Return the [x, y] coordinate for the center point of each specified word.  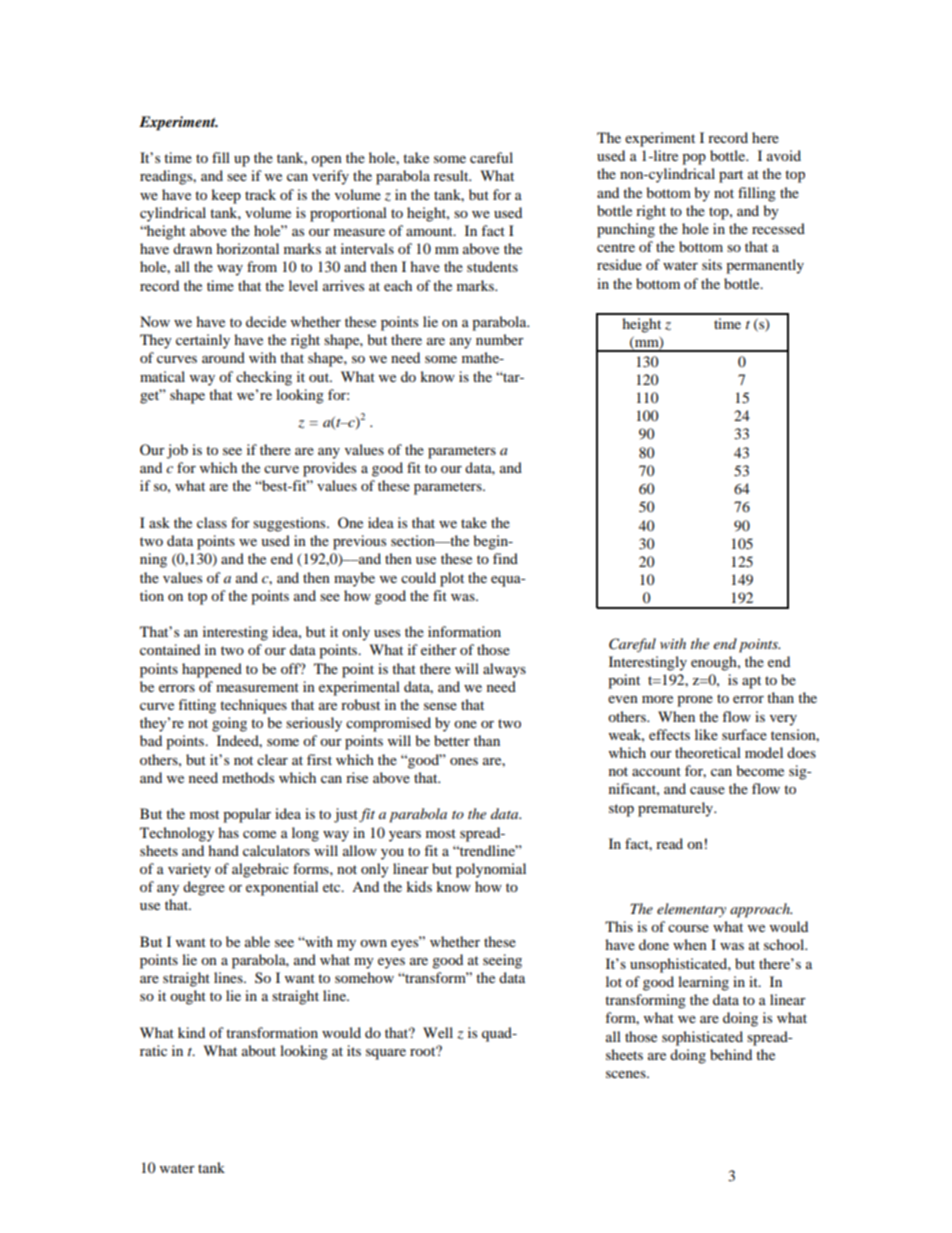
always [504, 670]
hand [223, 850]
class [212, 522]
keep [226, 196]
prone [695, 701]
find [505, 558]
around [223, 357]
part [731, 176]
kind [191, 1032]
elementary [691, 910]
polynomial [491, 870]
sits [712, 264]
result [452, 175]
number [500, 339]
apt [751, 682]
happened [212, 670]
